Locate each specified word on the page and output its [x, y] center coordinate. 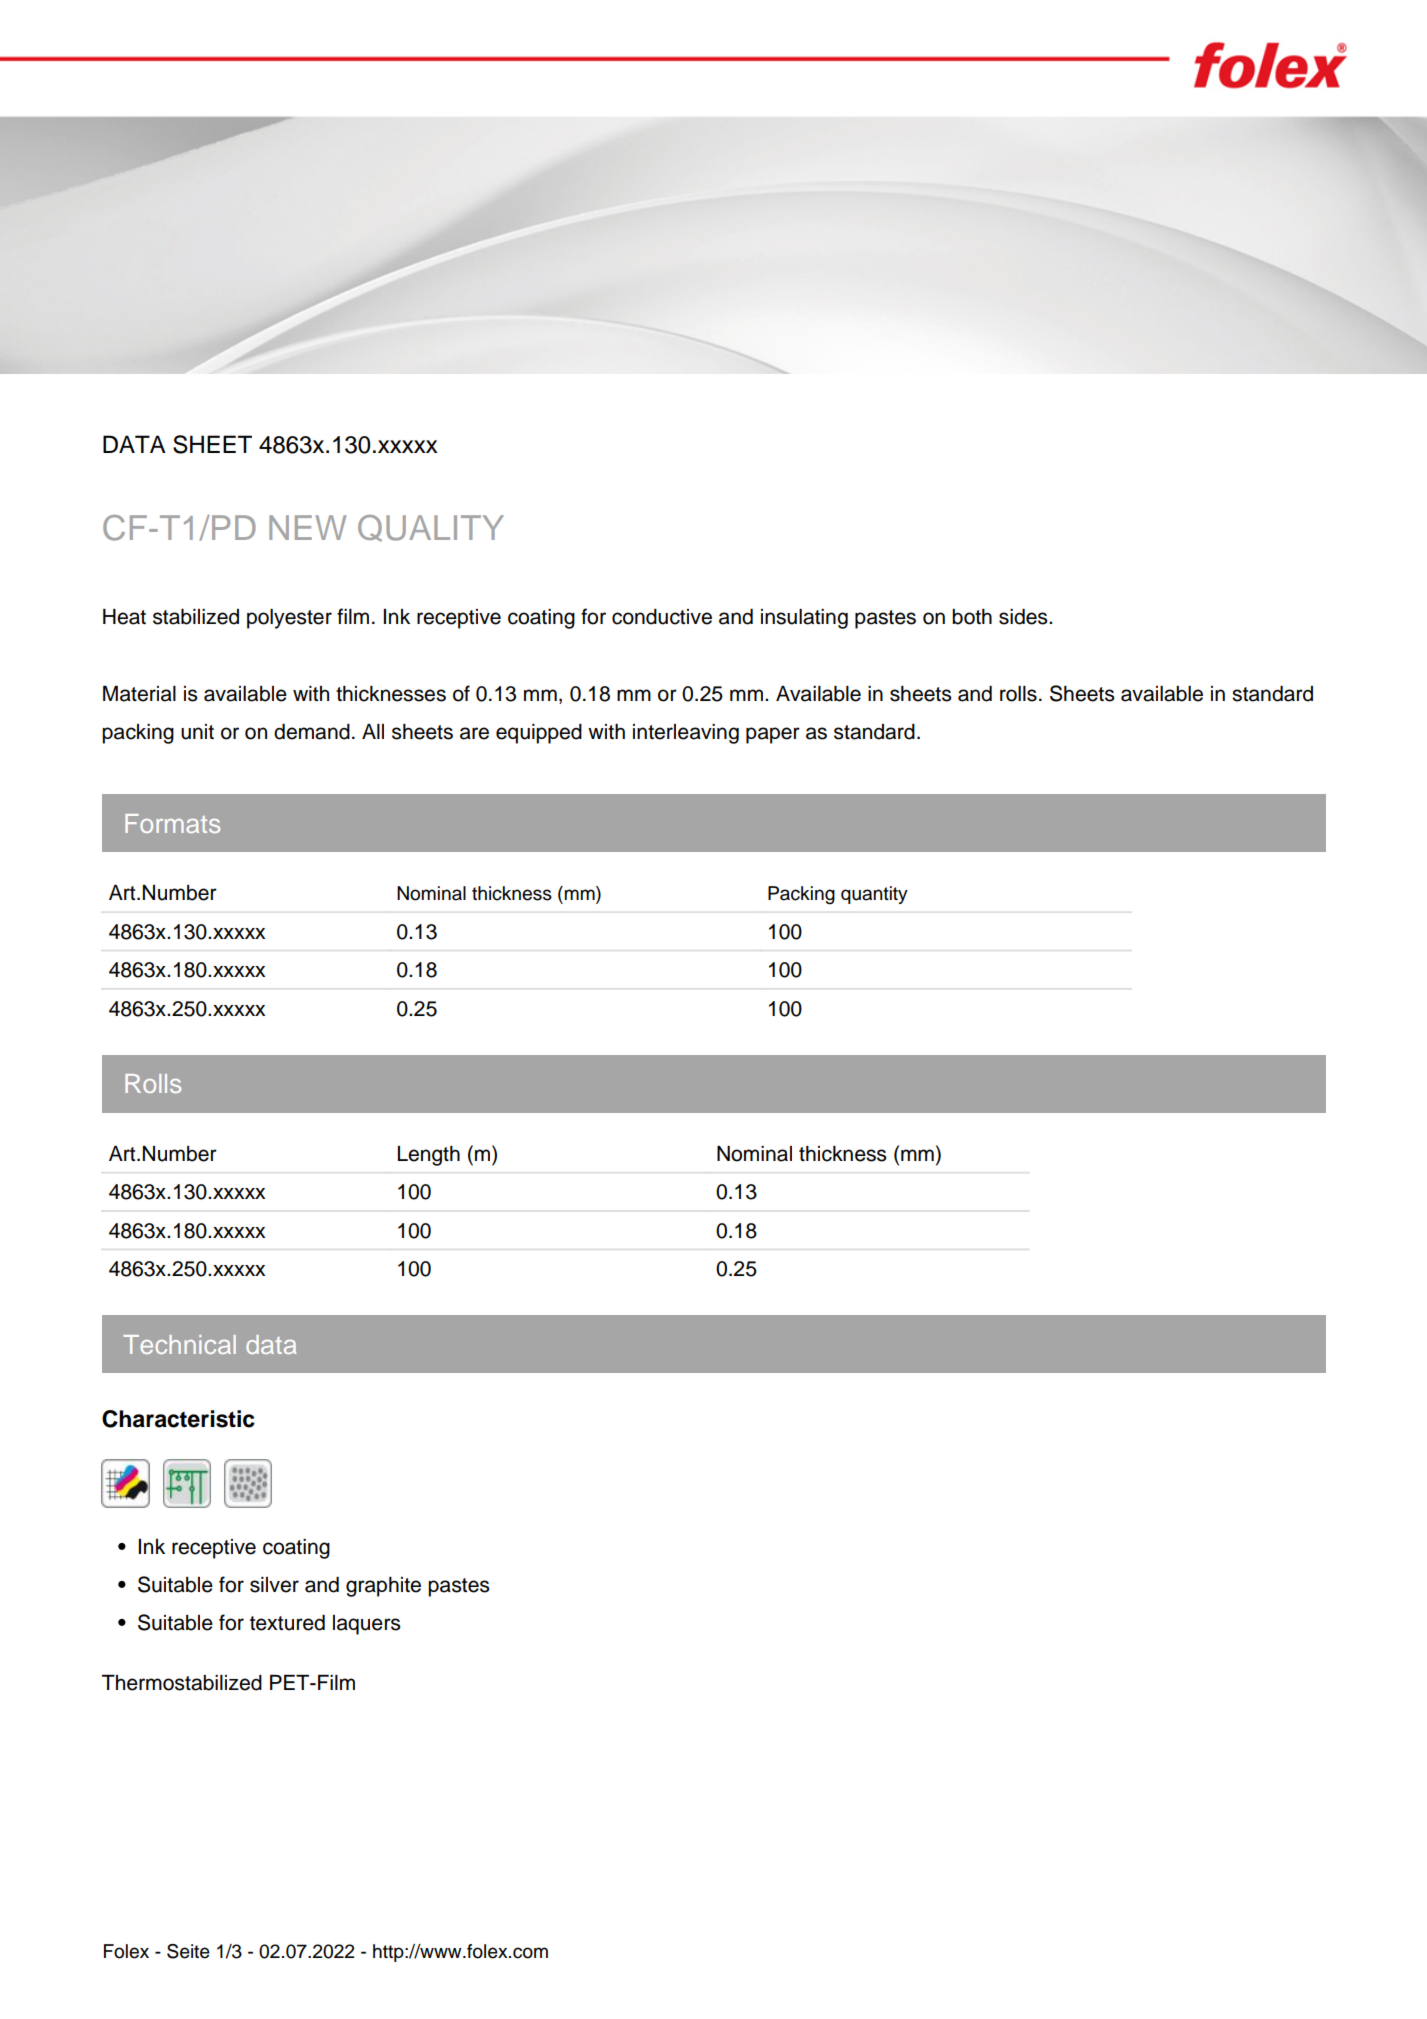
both [972, 617]
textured [287, 1623]
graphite [383, 1587]
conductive [662, 617]
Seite [188, 1951]
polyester [289, 619]
